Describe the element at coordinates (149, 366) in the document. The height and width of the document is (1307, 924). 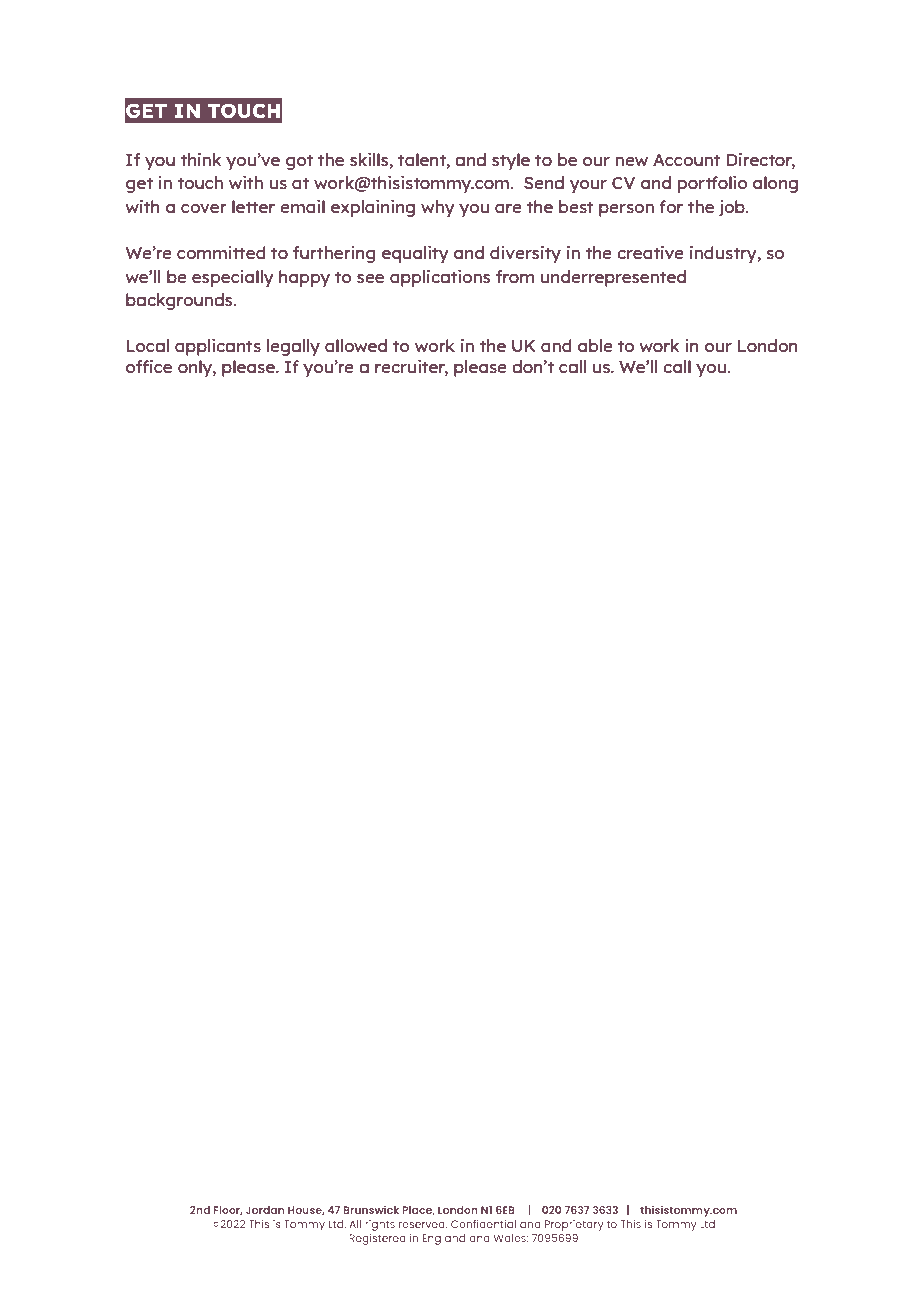
I see `office` at that location.
